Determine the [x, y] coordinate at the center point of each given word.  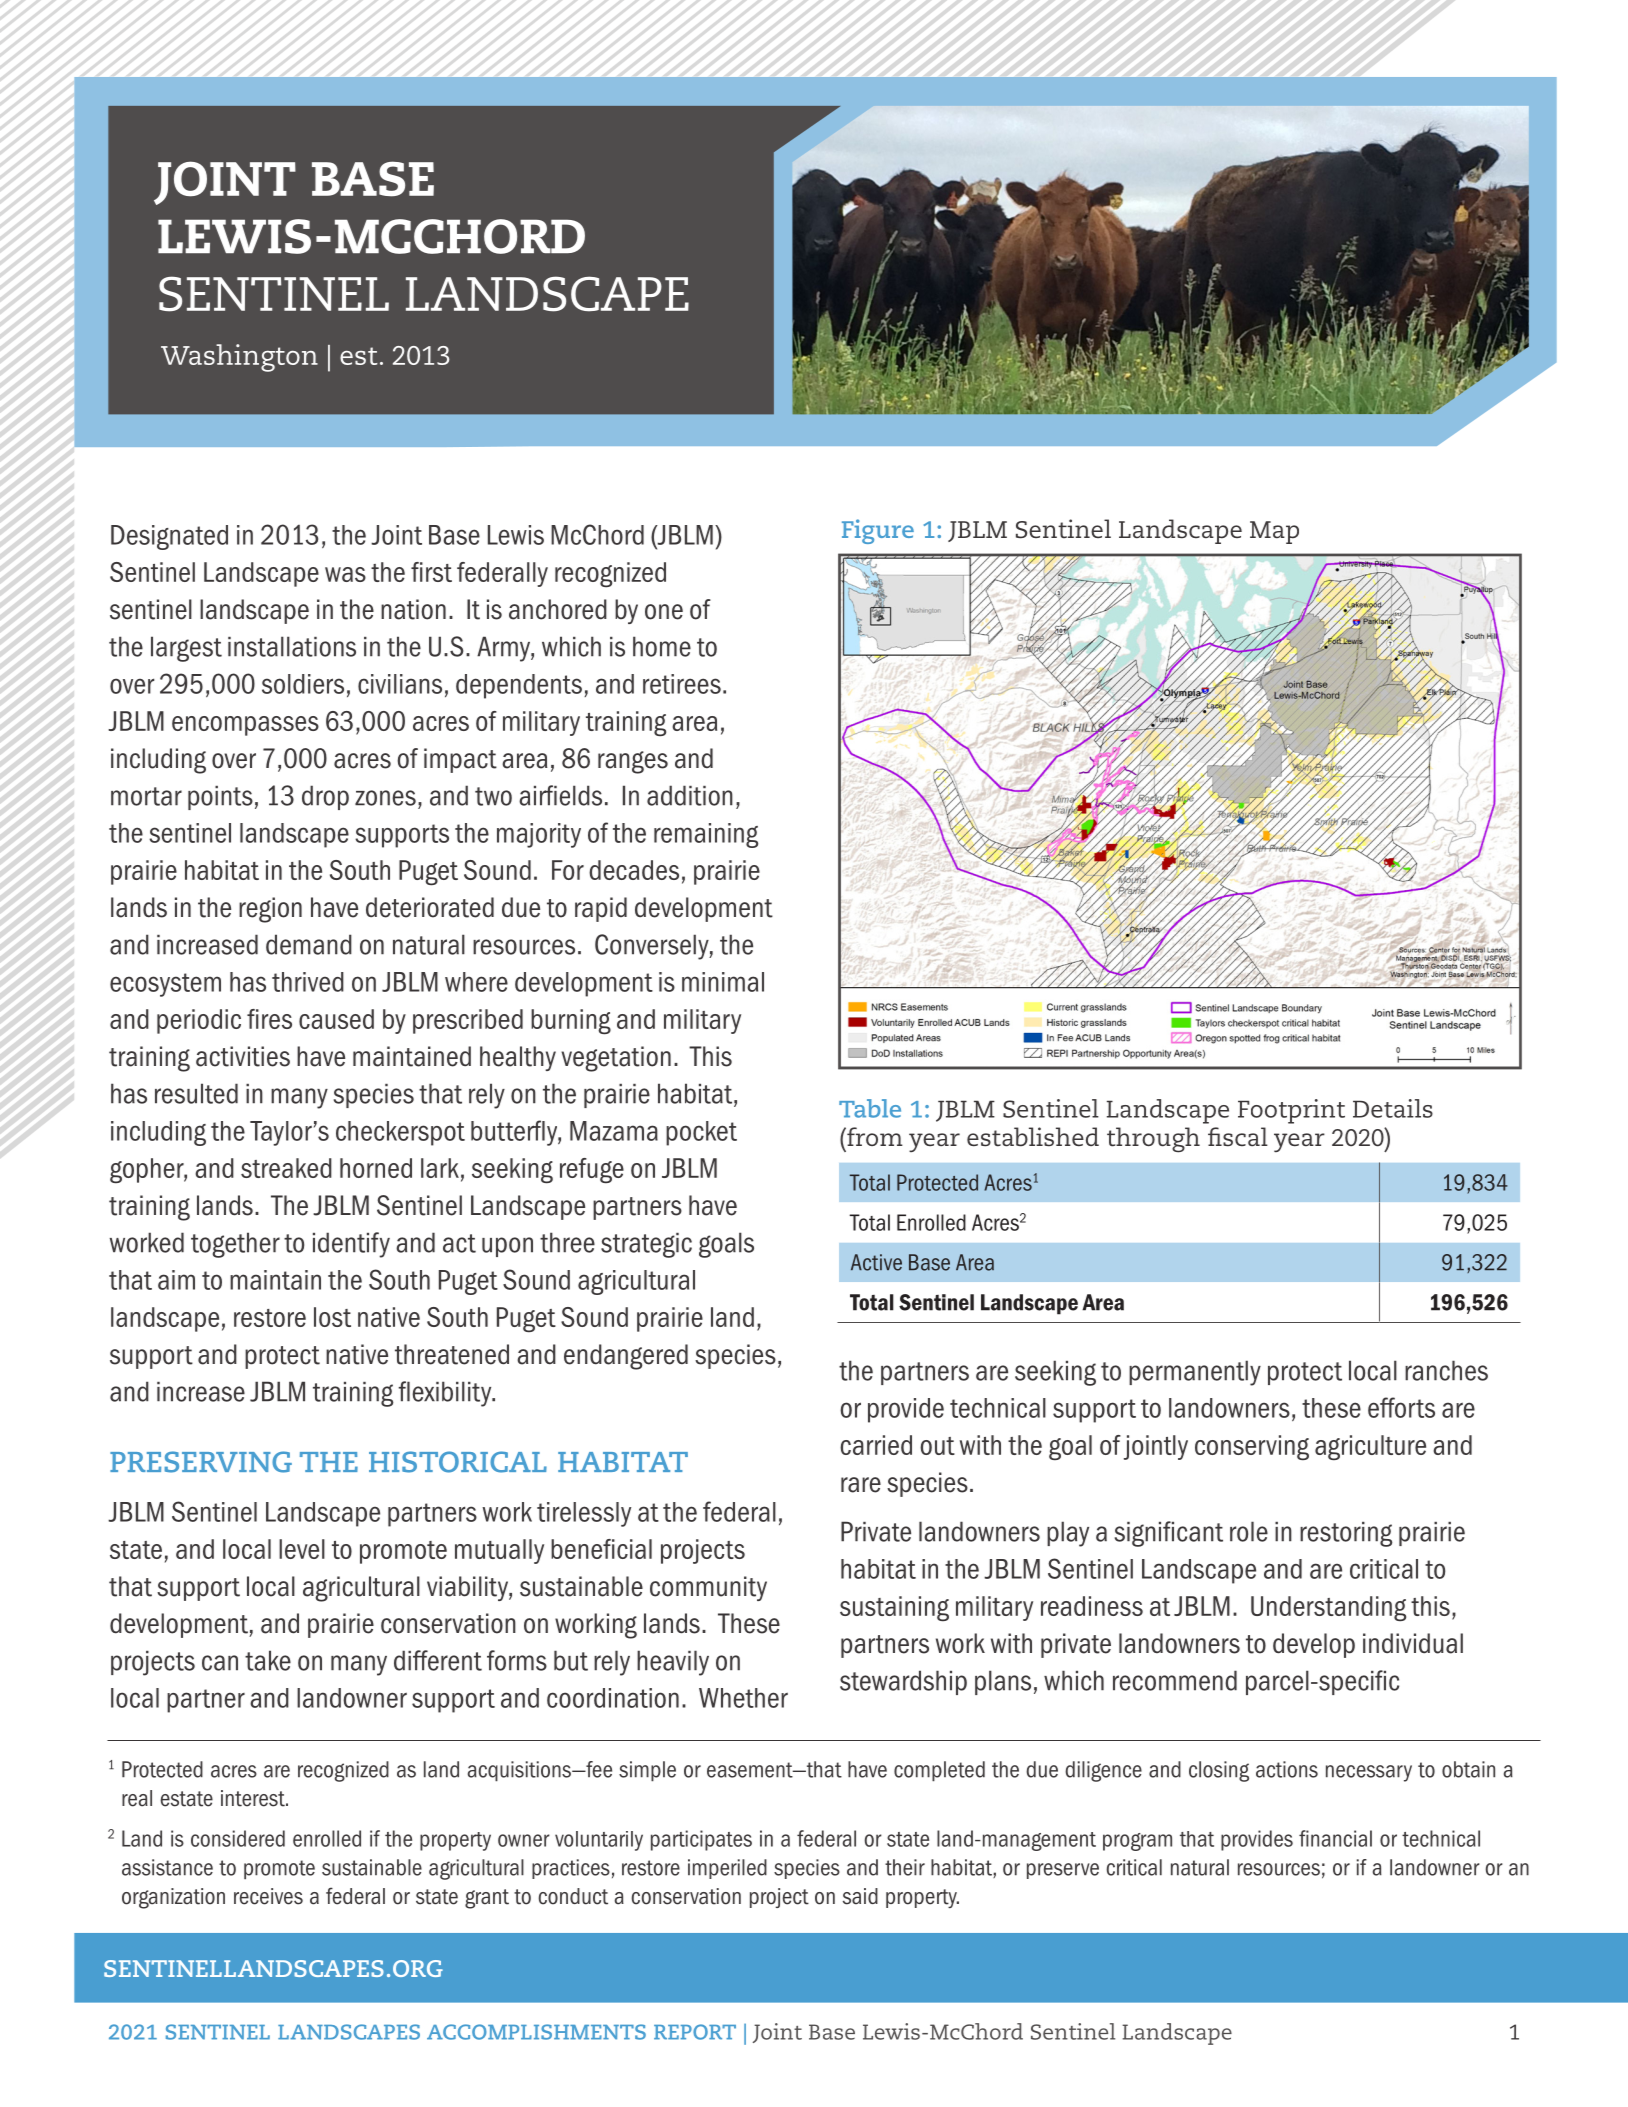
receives [268, 1896]
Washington [239, 358]
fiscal [1238, 1136]
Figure [878, 531]
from [874, 1136]
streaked [286, 1168]
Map [1274, 532]
